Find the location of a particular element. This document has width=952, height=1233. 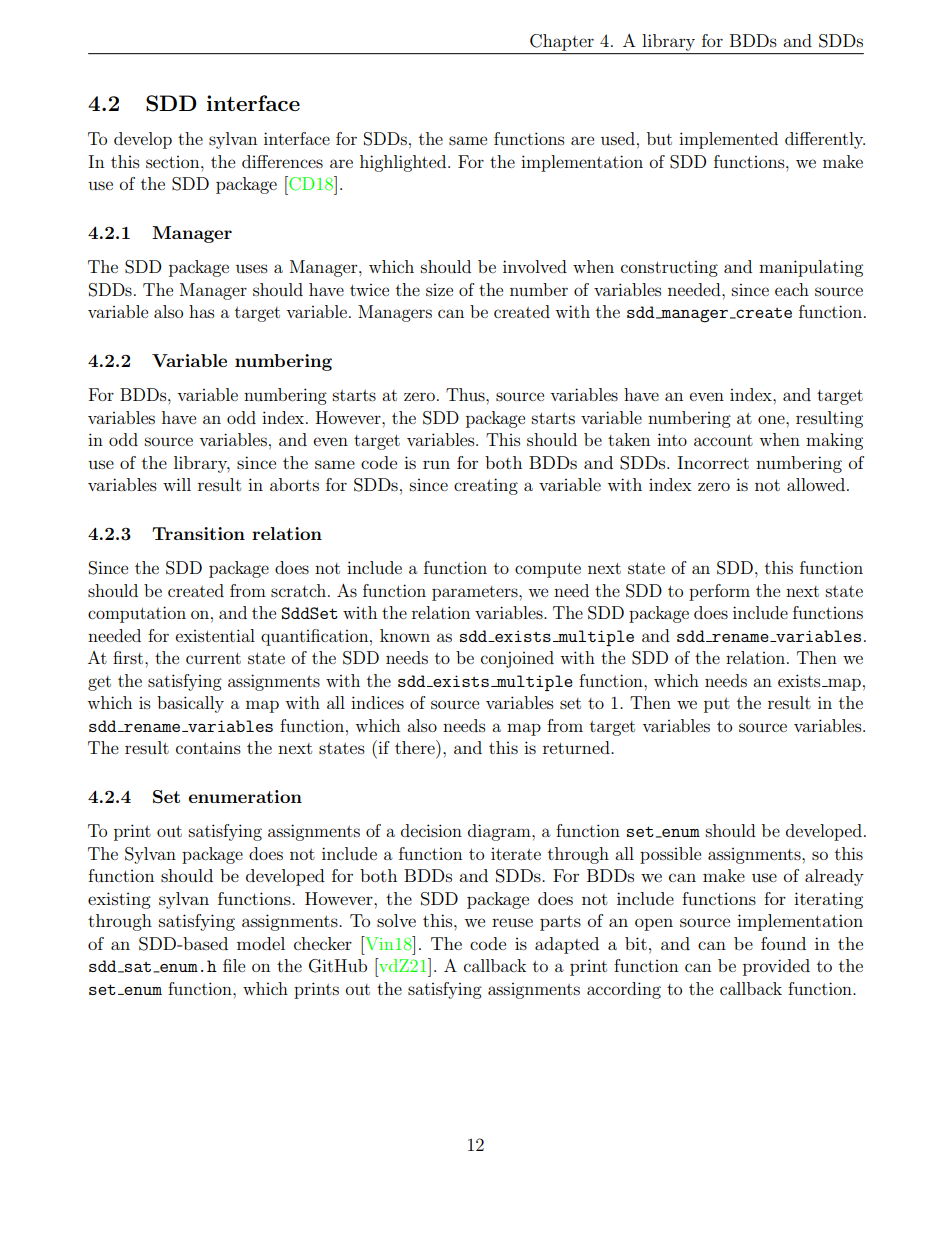

contains is located at coordinates (208, 747).
